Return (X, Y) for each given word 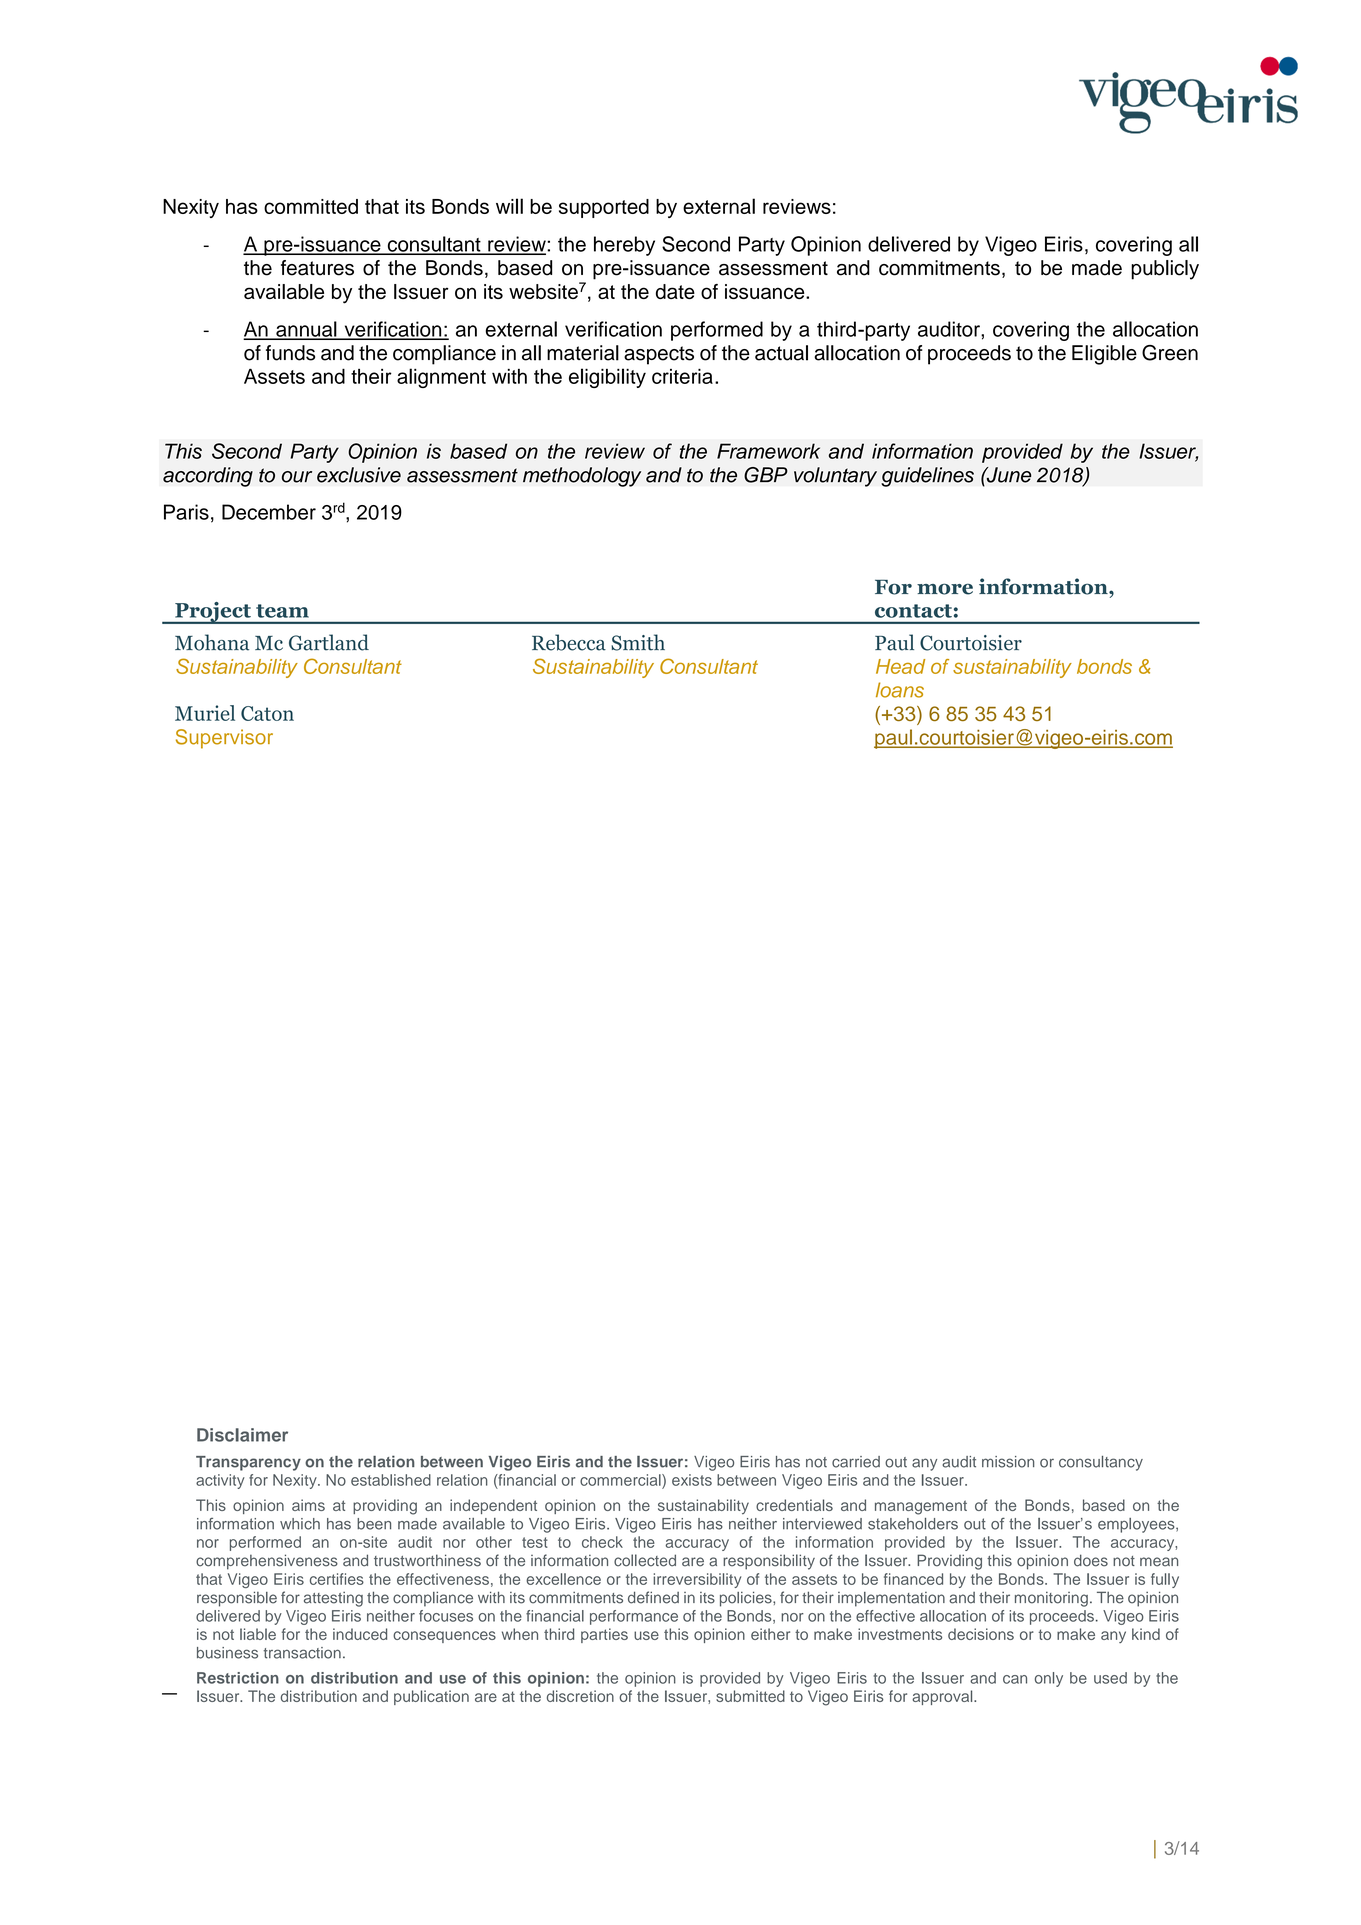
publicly (1165, 270)
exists (692, 1480)
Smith (638, 642)
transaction (302, 1653)
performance (634, 1617)
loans (900, 690)
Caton (267, 713)
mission (1008, 1462)
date (675, 291)
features (317, 268)
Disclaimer (242, 1435)
